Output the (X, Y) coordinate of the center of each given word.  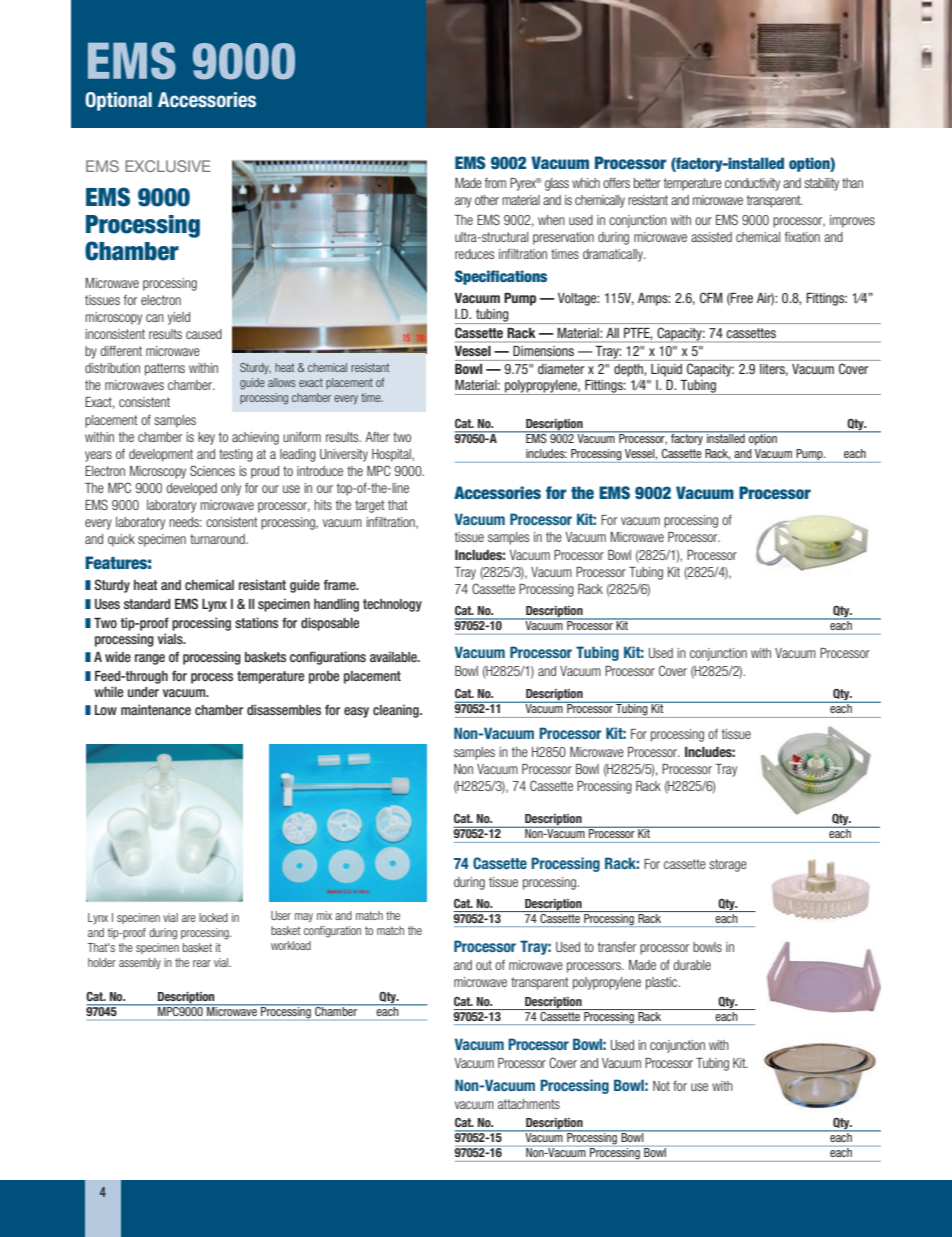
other (487, 200)
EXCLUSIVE (167, 166)
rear (202, 963)
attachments (529, 1104)
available (394, 656)
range (150, 659)
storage (728, 865)
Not (661, 1086)
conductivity (752, 184)
